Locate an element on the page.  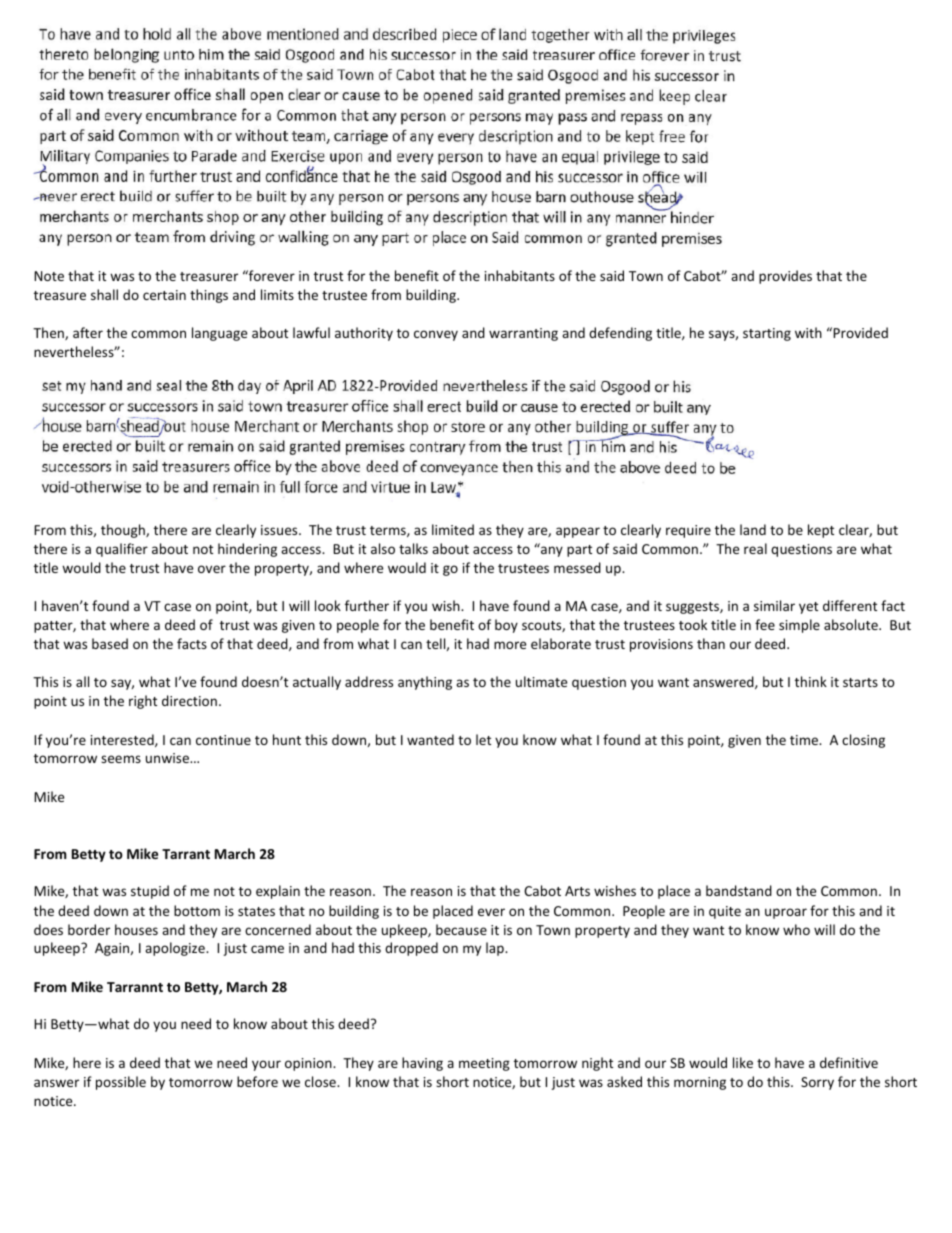
meeting is located at coordinates (484, 1064).
